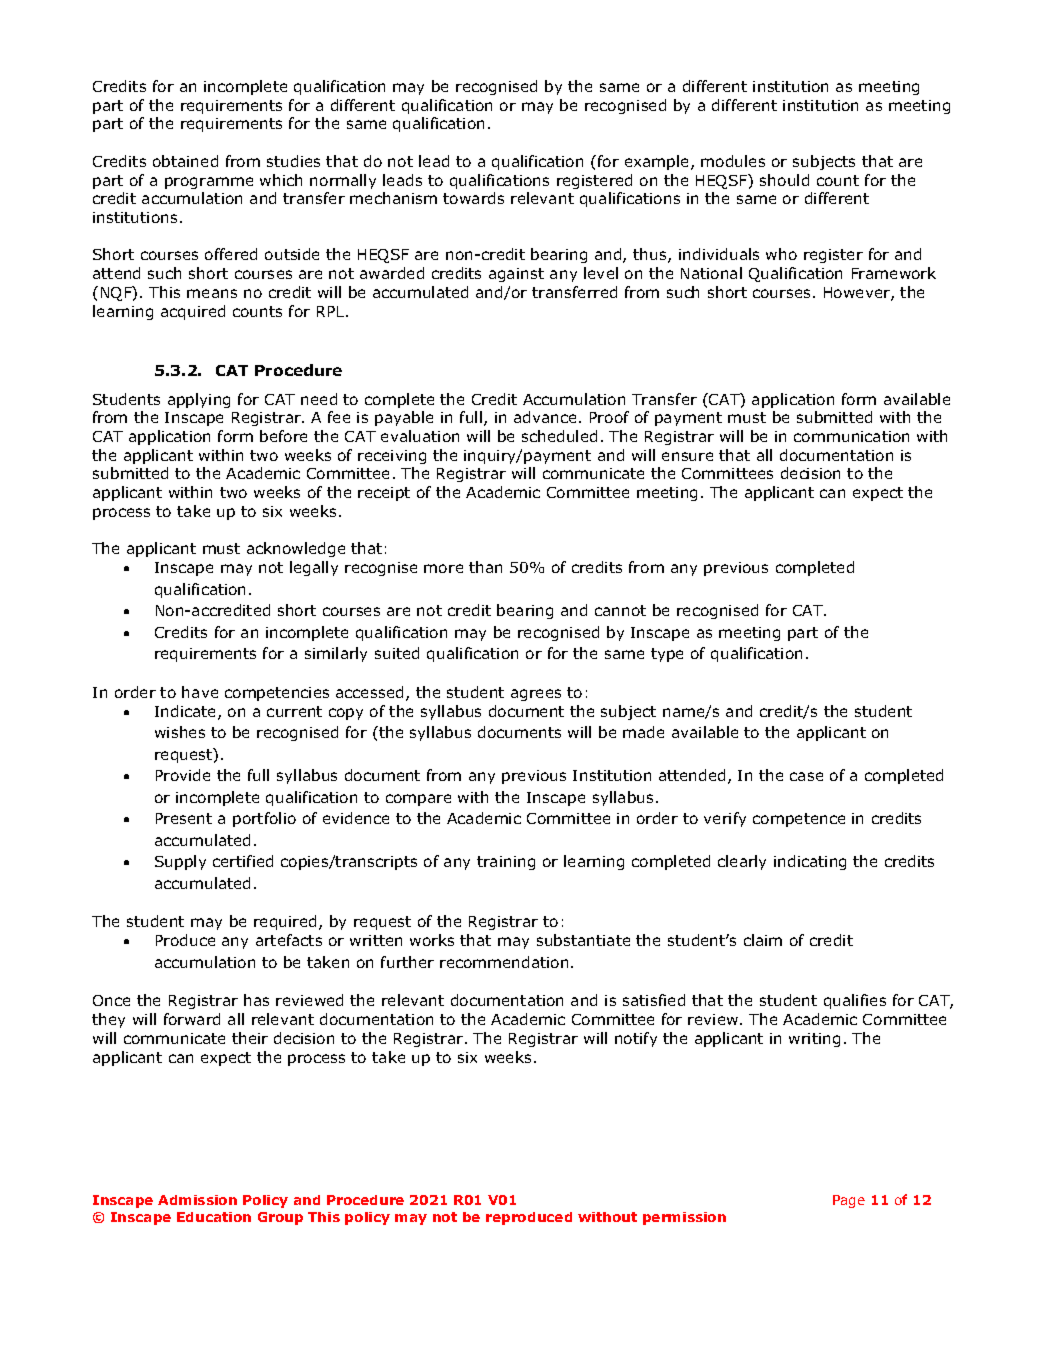 The width and height of the document is (1048, 1356). Describe the element at coordinates (806, 776) in the document. I see `case` at that location.
